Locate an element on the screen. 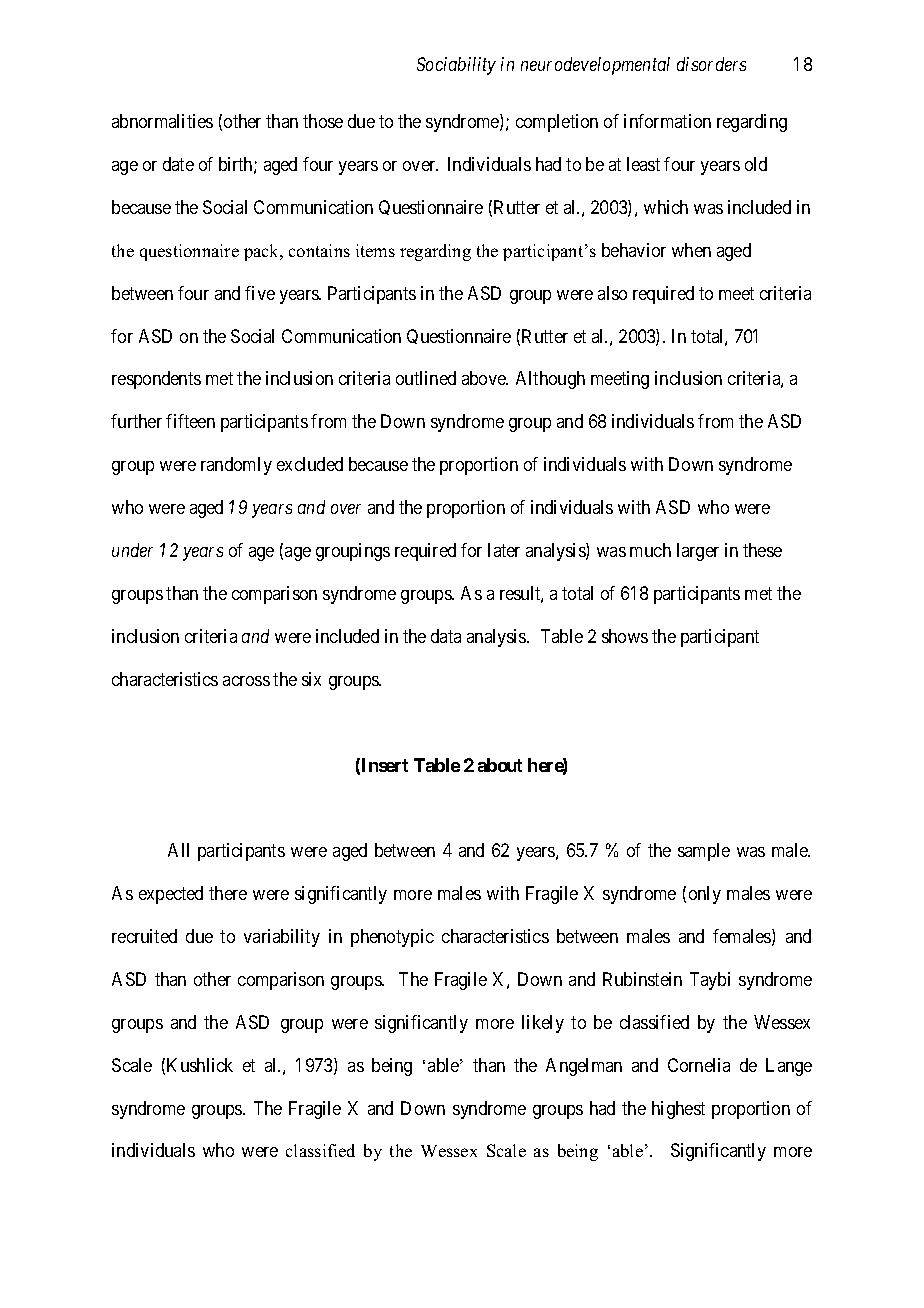 Image resolution: width=924 pixels, height=1308 pixels. Cornelia is located at coordinates (699, 1065).
